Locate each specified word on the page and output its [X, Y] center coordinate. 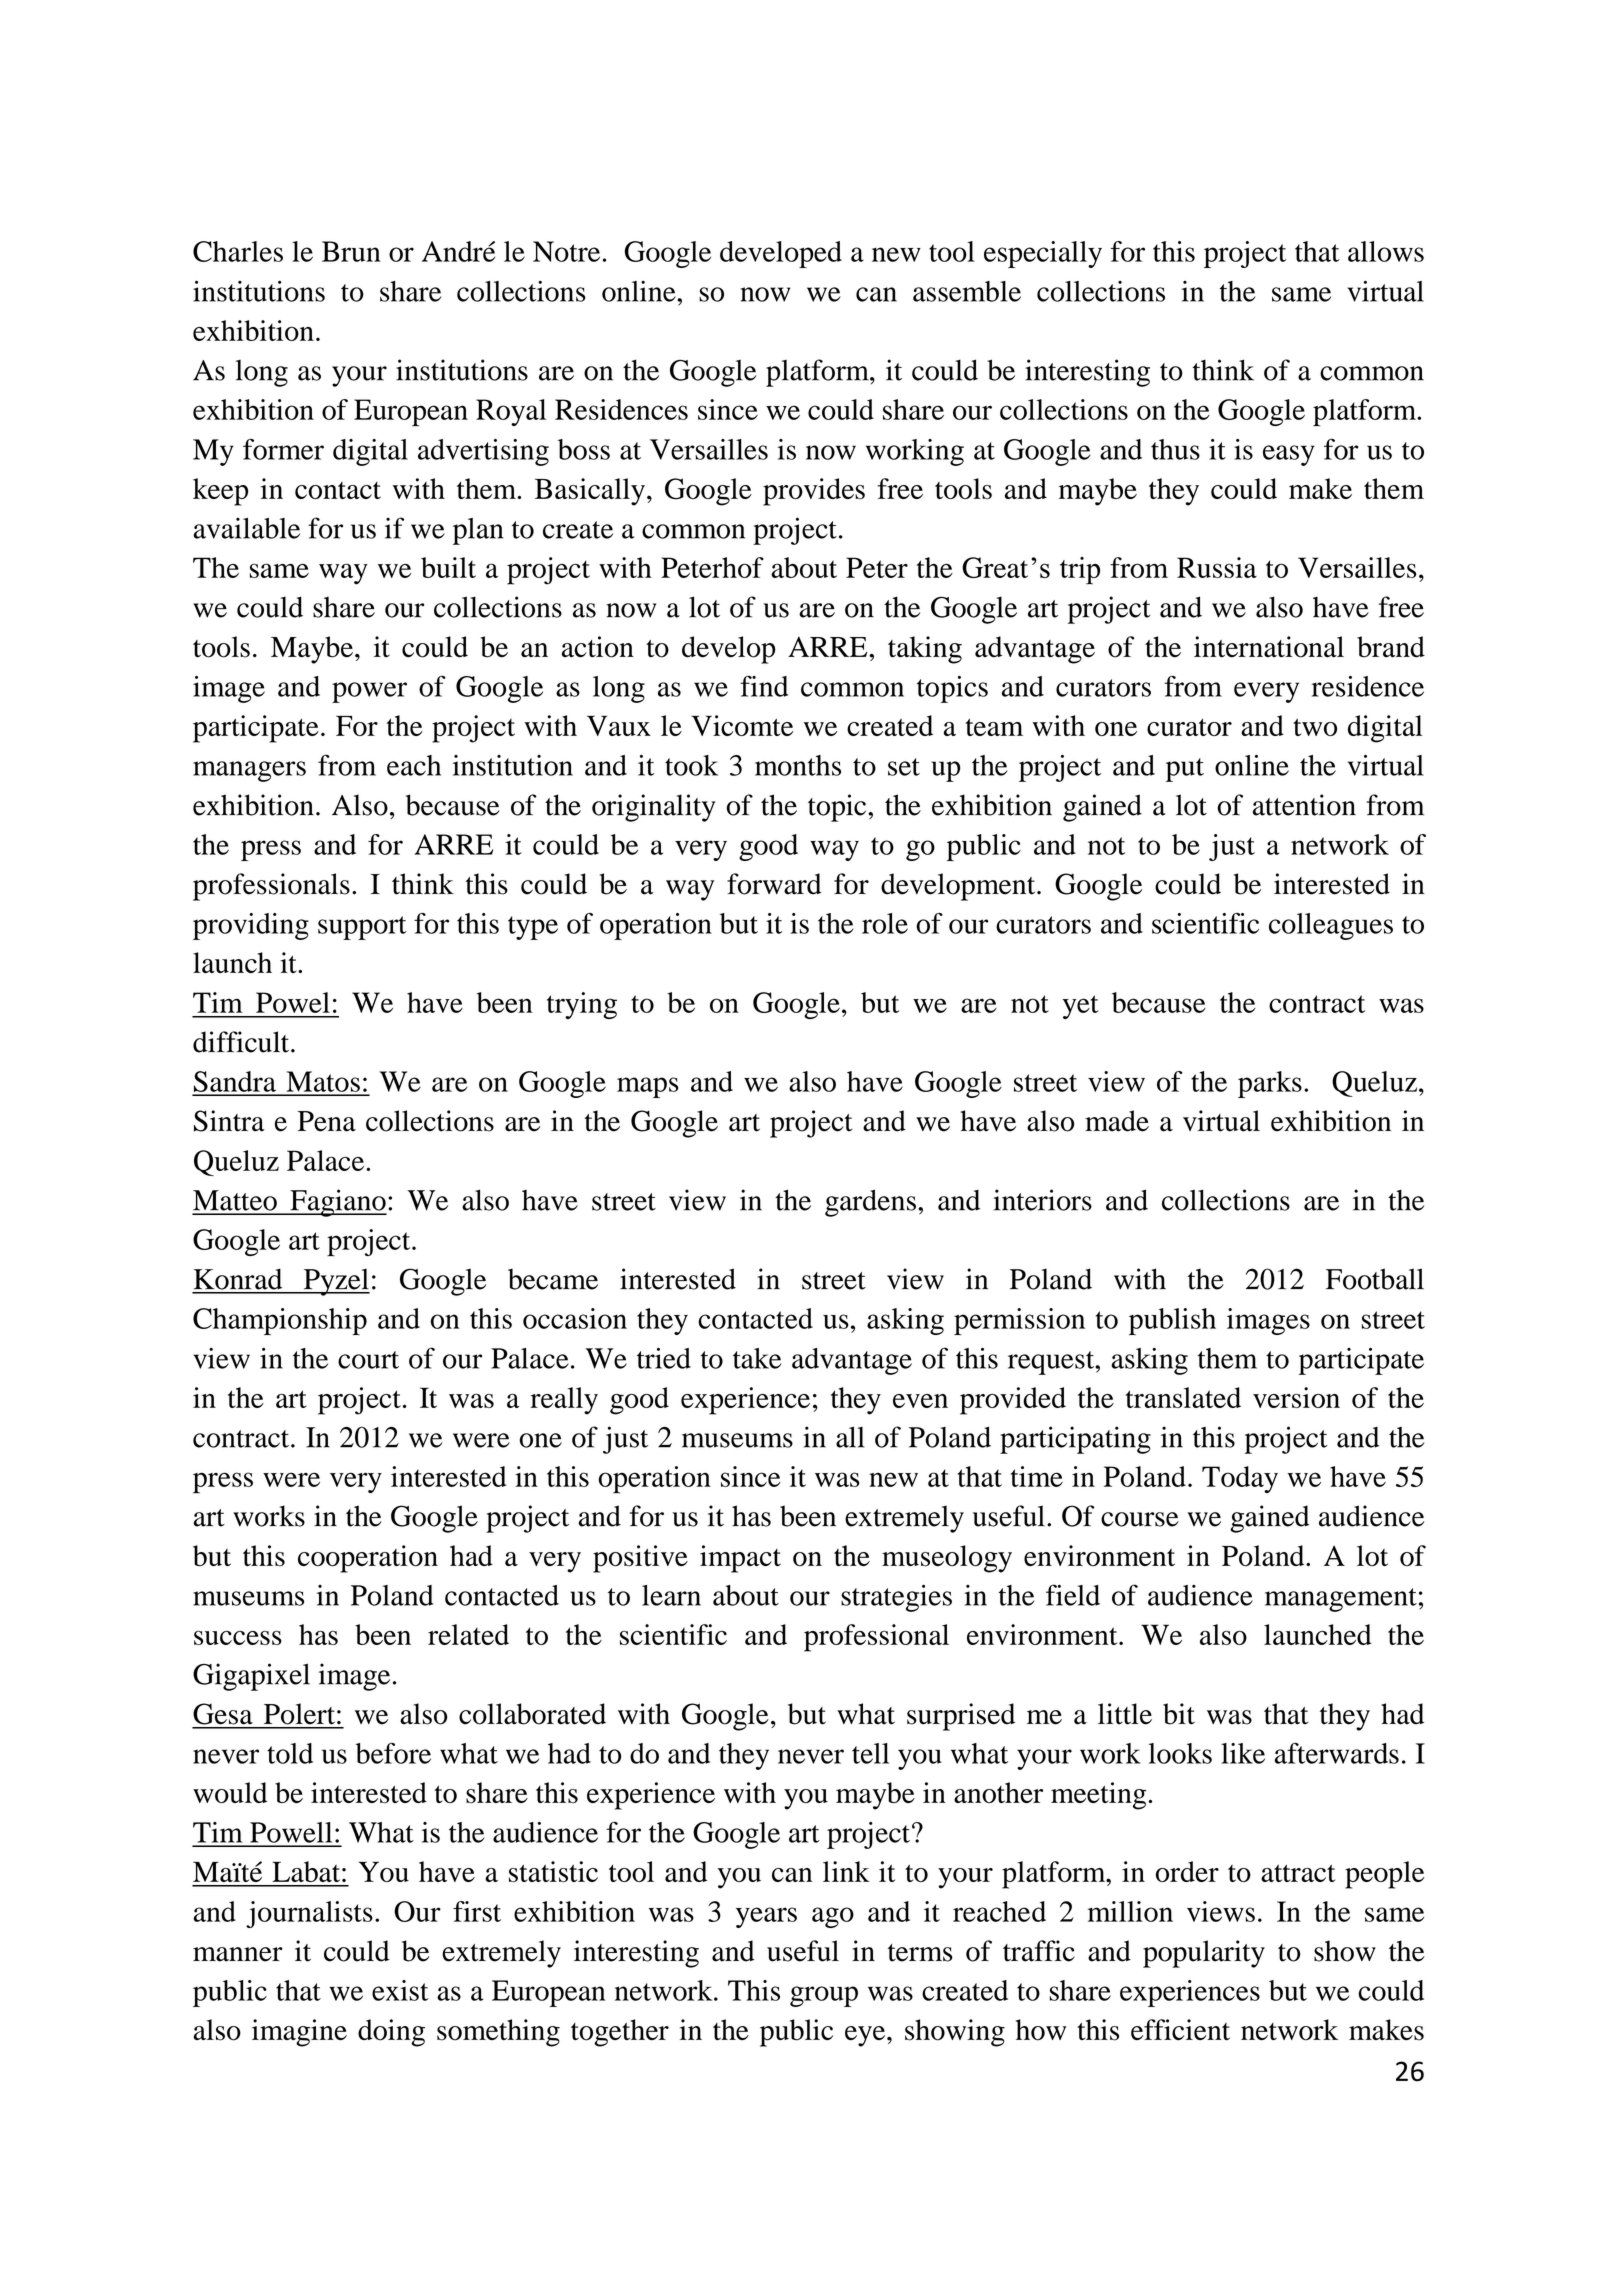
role [885, 923]
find [764, 686]
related [468, 1634]
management [1341, 1600]
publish [1172, 1321]
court [368, 1360]
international [1269, 647]
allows [1386, 251]
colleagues [1331, 926]
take [757, 1358]
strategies [896, 1598]
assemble [967, 291]
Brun [351, 251]
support [362, 928]
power [369, 692]
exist [400, 1990]
